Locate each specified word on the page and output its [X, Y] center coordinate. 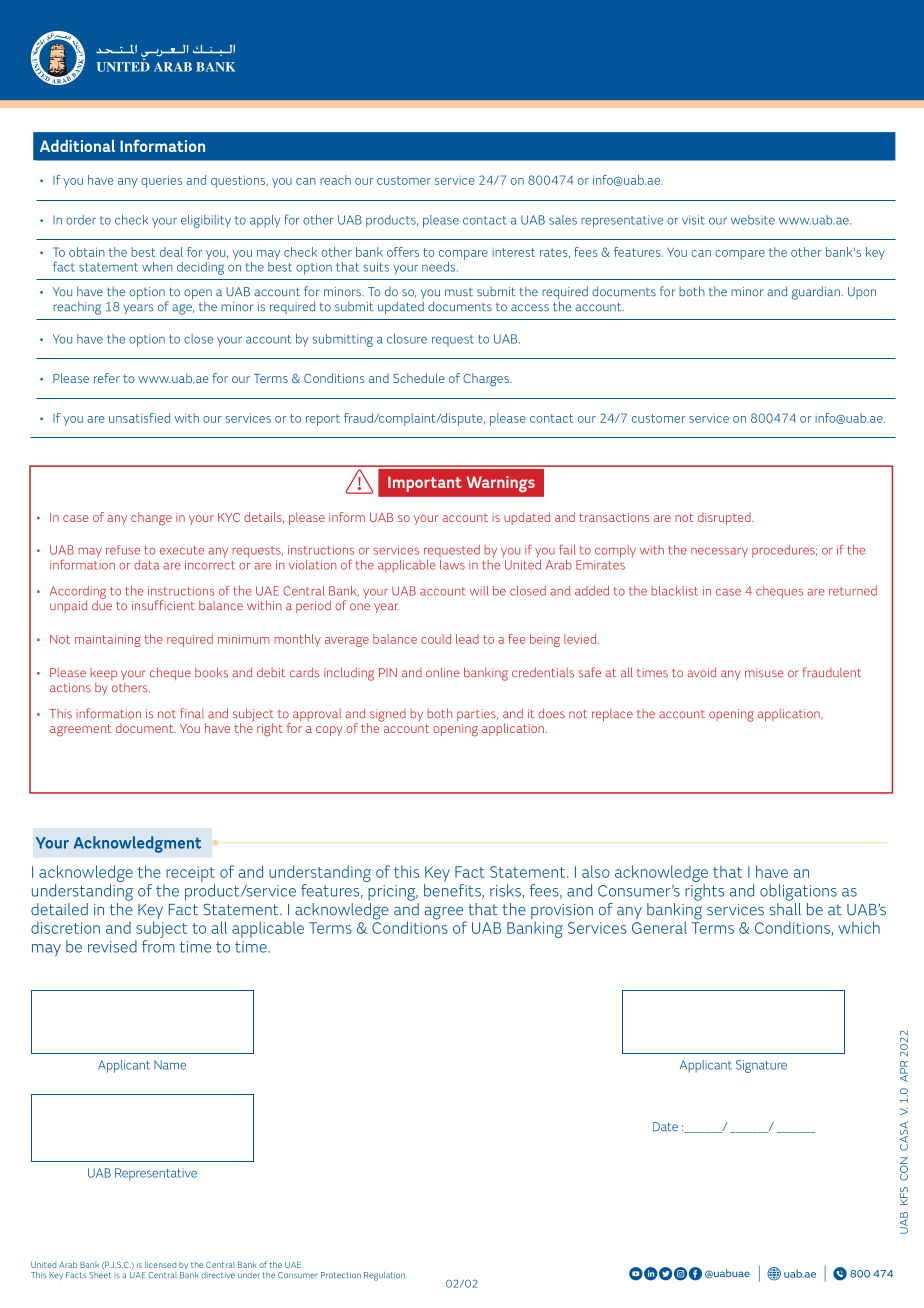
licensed [160, 1264]
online [443, 672]
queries [161, 181]
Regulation [385, 1276]
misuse [764, 673]
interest [513, 252]
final [192, 713]
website [753, 220]
